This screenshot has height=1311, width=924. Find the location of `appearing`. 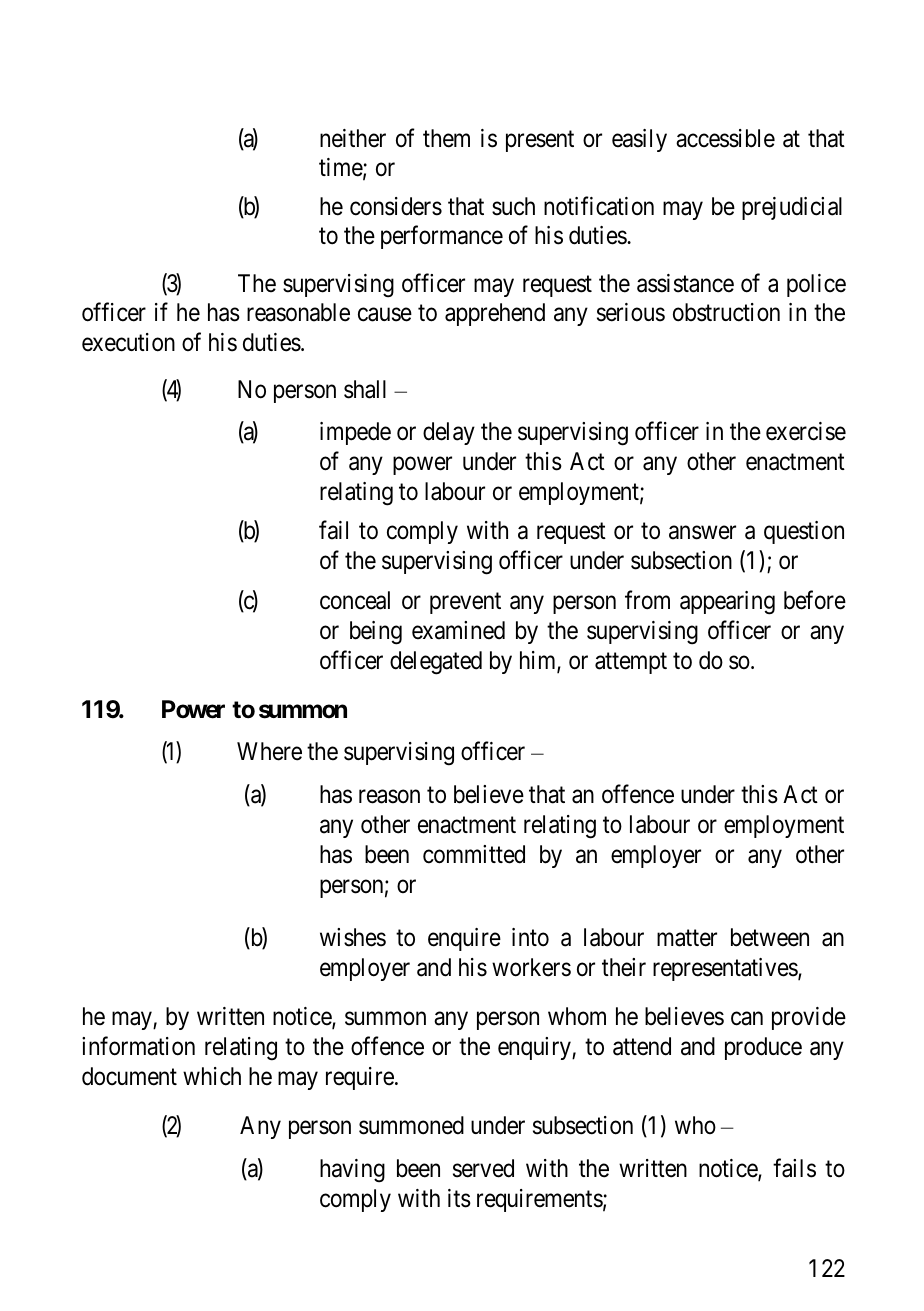

appearing is located at coordinates (727, 603).
